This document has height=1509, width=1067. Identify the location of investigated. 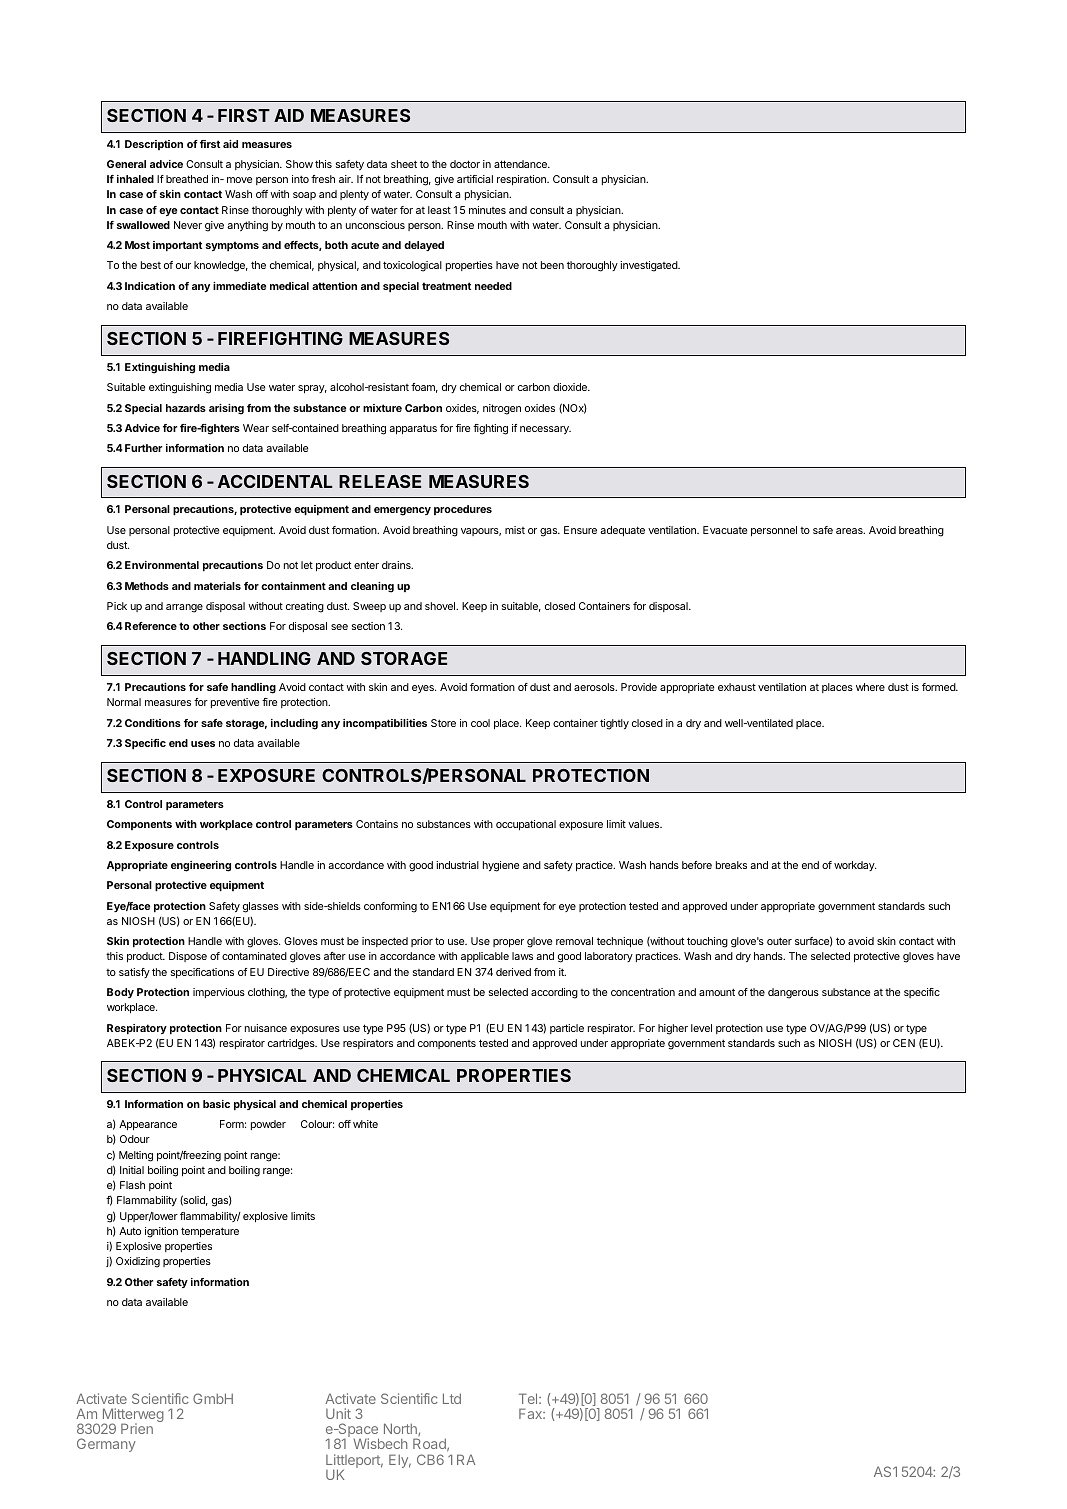
(649, 266).
